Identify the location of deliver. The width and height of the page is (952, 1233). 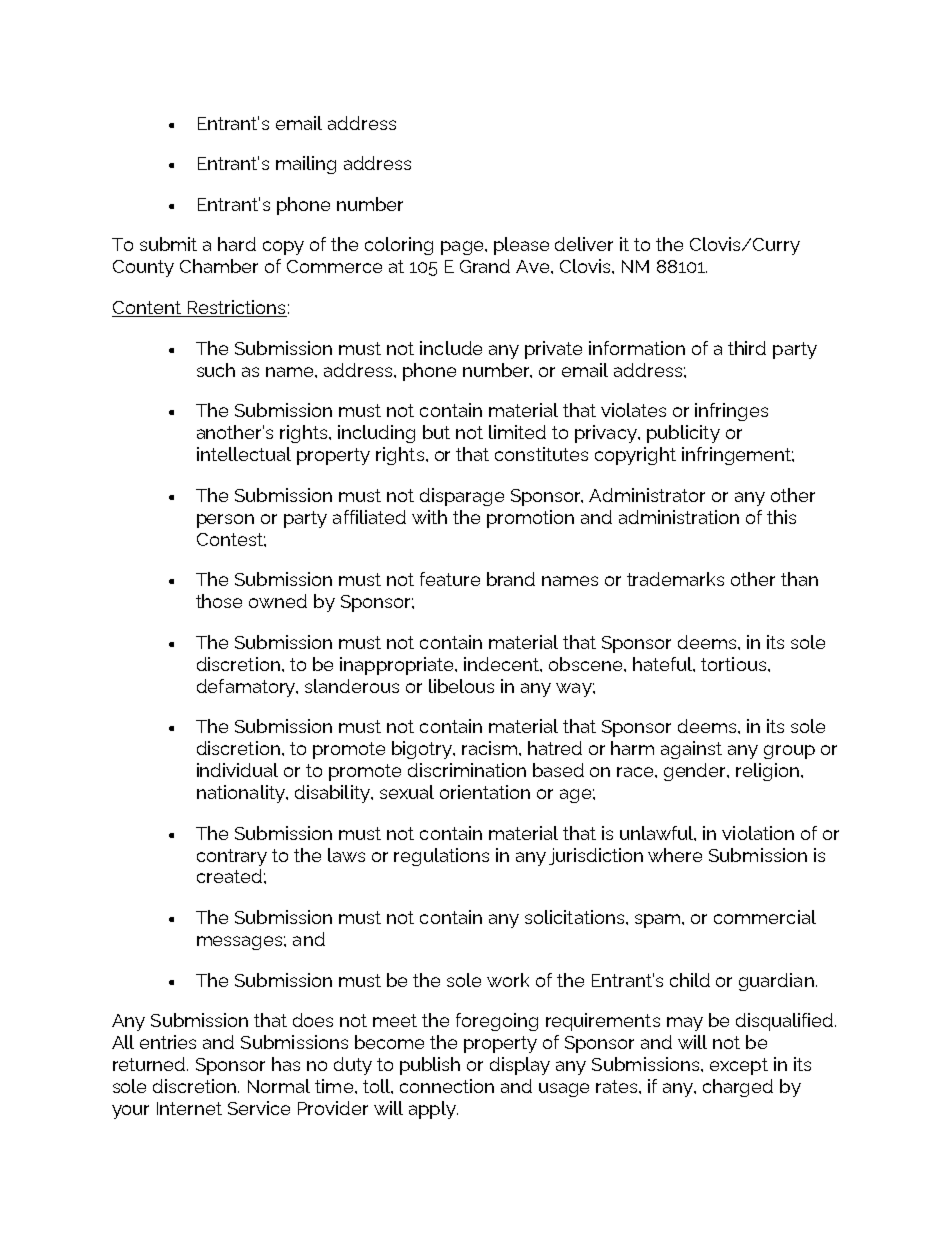
(584, 244).
